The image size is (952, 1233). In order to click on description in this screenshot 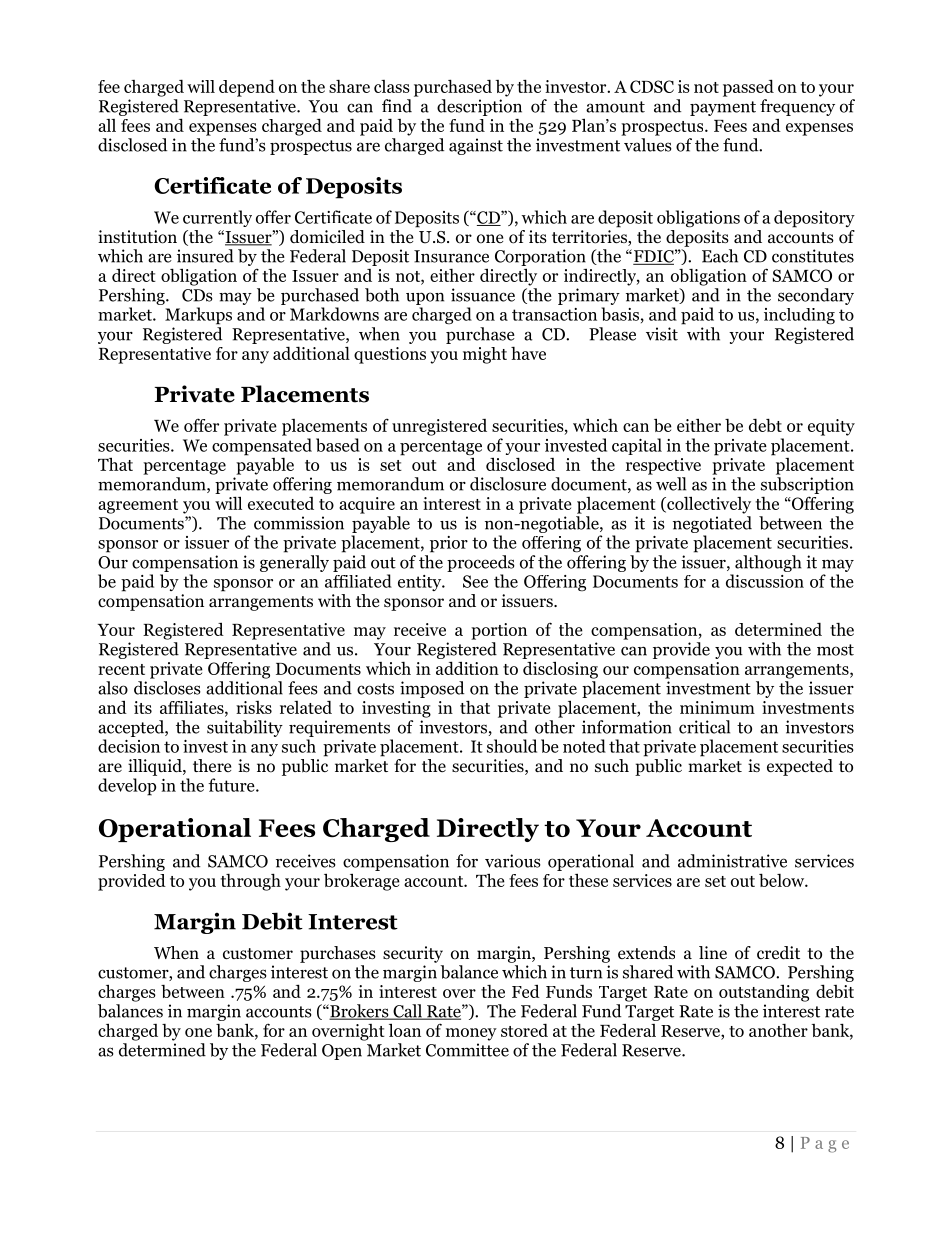, I will do `click(479, 107)`.
